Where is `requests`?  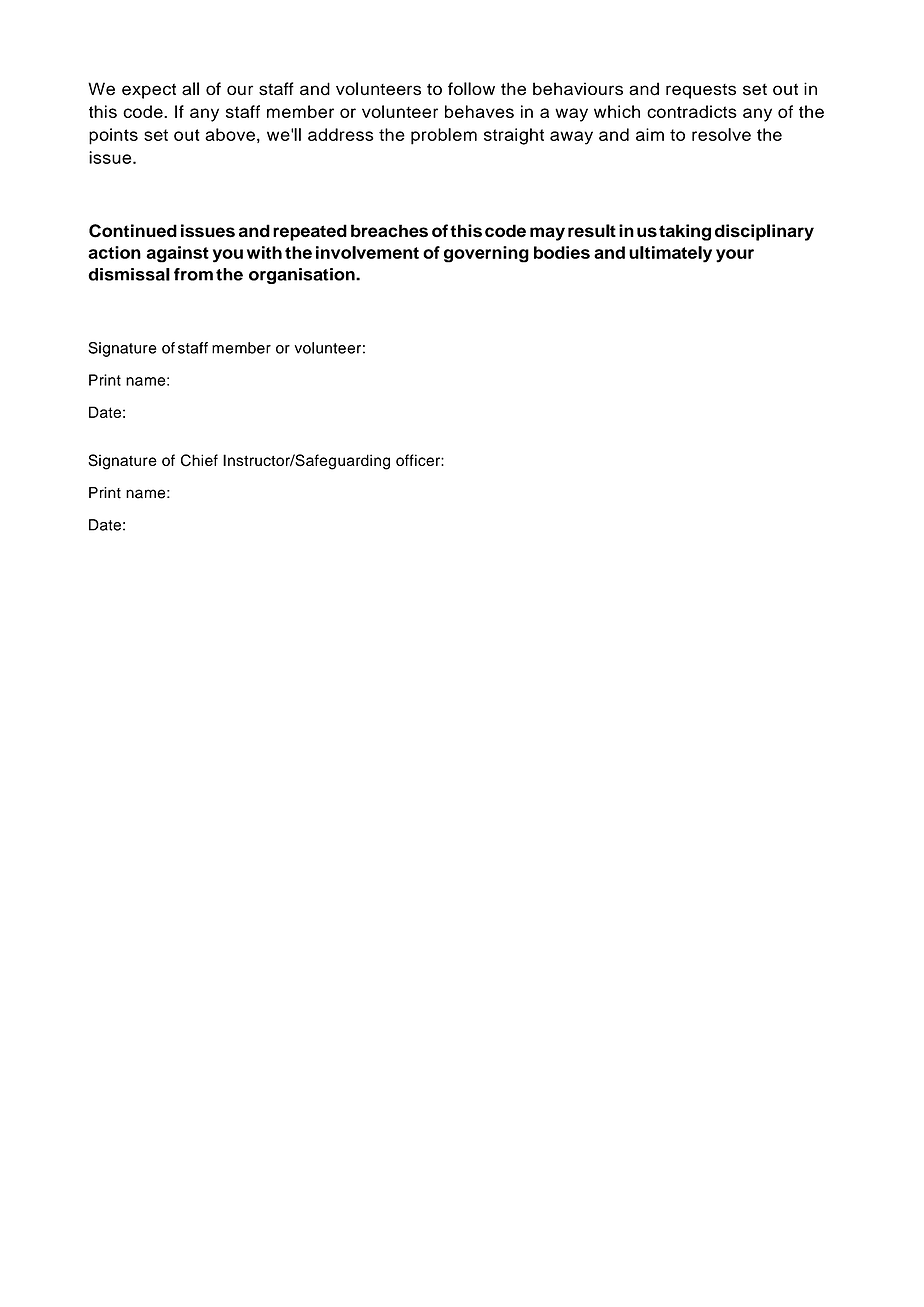 requests is located at coordinates (701, 91).
